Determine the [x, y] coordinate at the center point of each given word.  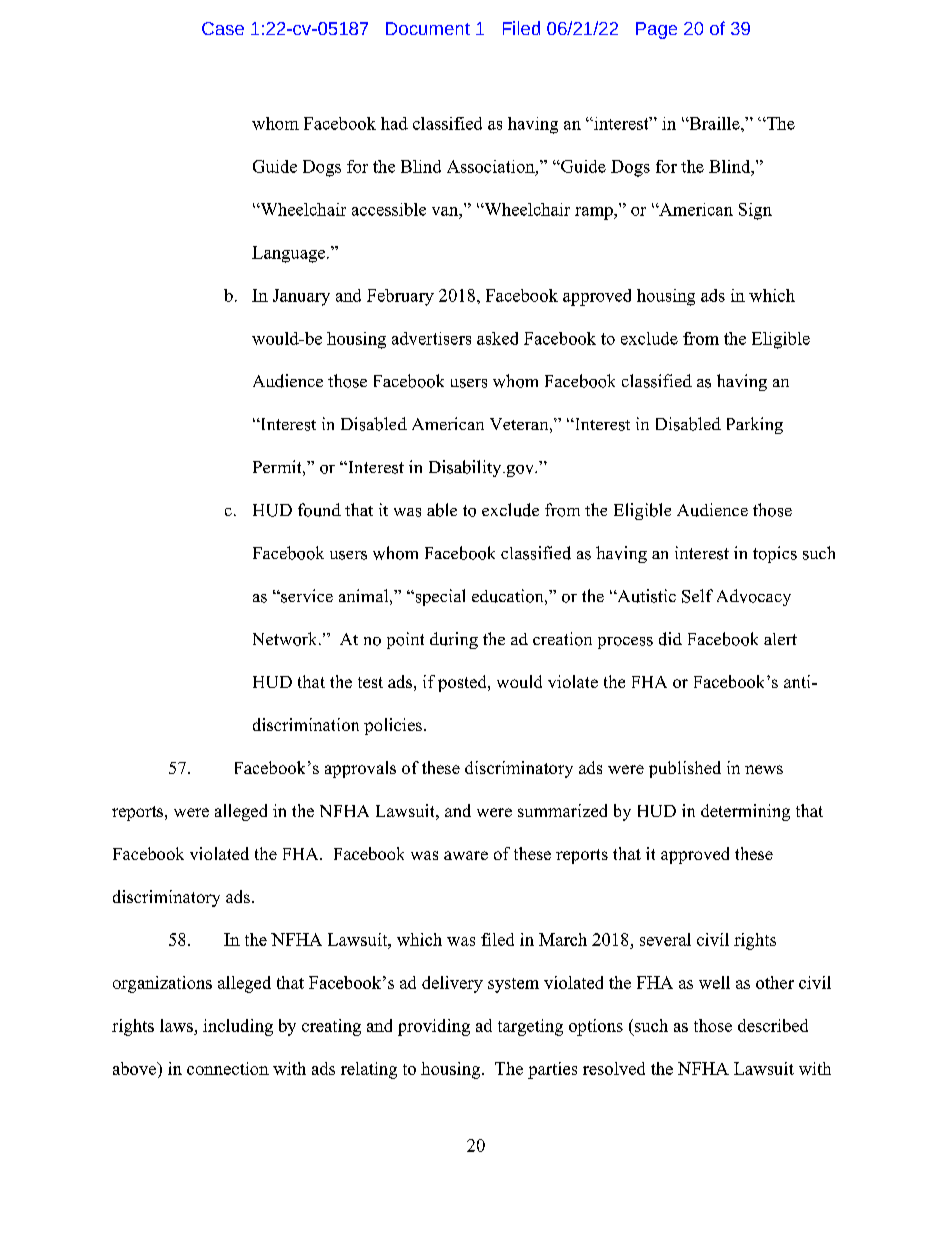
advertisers [431, 338]
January [301, 297]
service [306, 596]
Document [428, 28]
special [439, 597]
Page [656, 30]
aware [466, 855]
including [238, 1027]
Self [697, 596]
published [685, 769]
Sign [755, 211]
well [714, 982]
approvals [360, 769]
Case [223, 28]
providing [434, 1027]
